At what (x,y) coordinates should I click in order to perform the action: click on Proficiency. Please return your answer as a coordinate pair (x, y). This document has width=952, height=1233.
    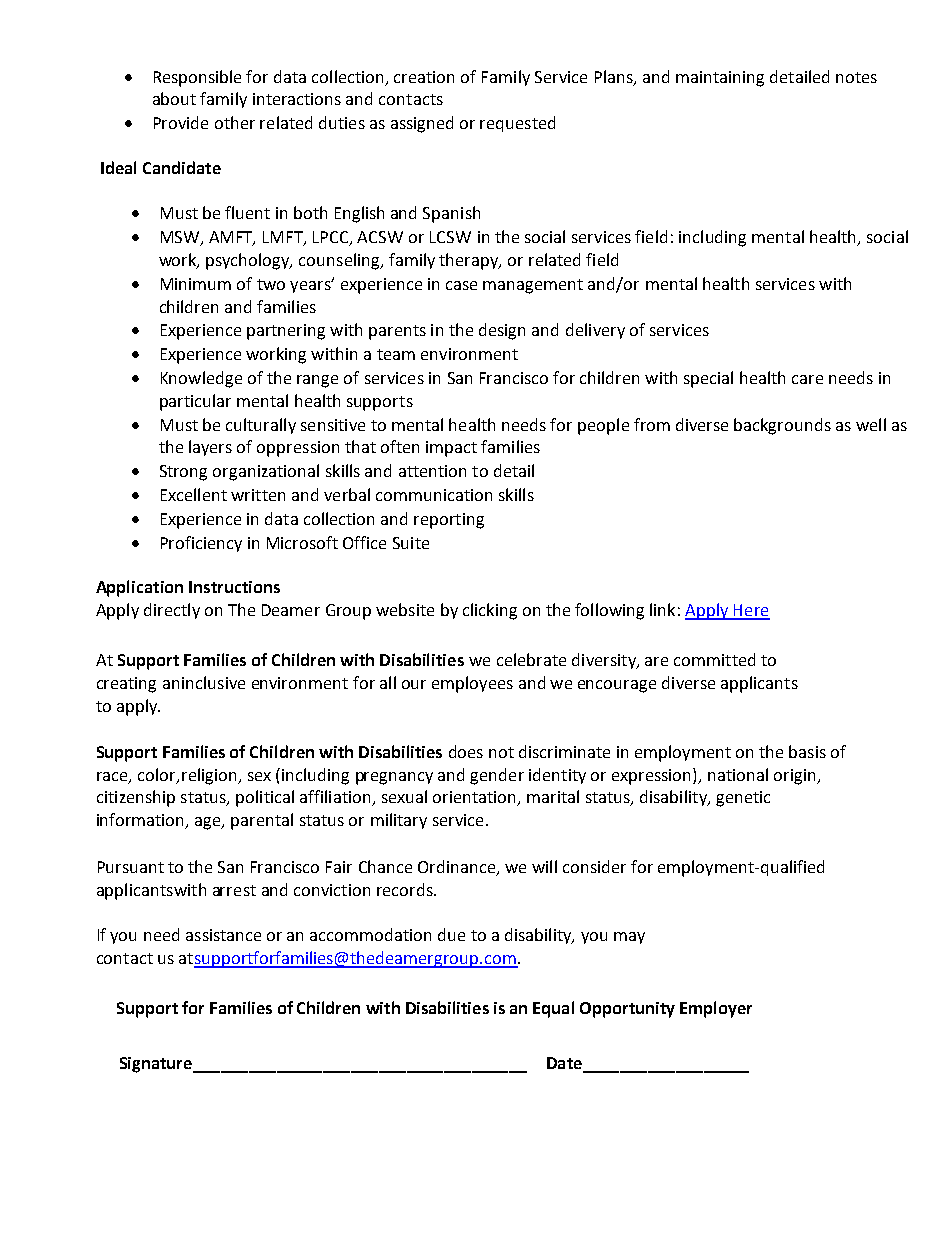
    Looking at the image, I should click on (201, 544).
